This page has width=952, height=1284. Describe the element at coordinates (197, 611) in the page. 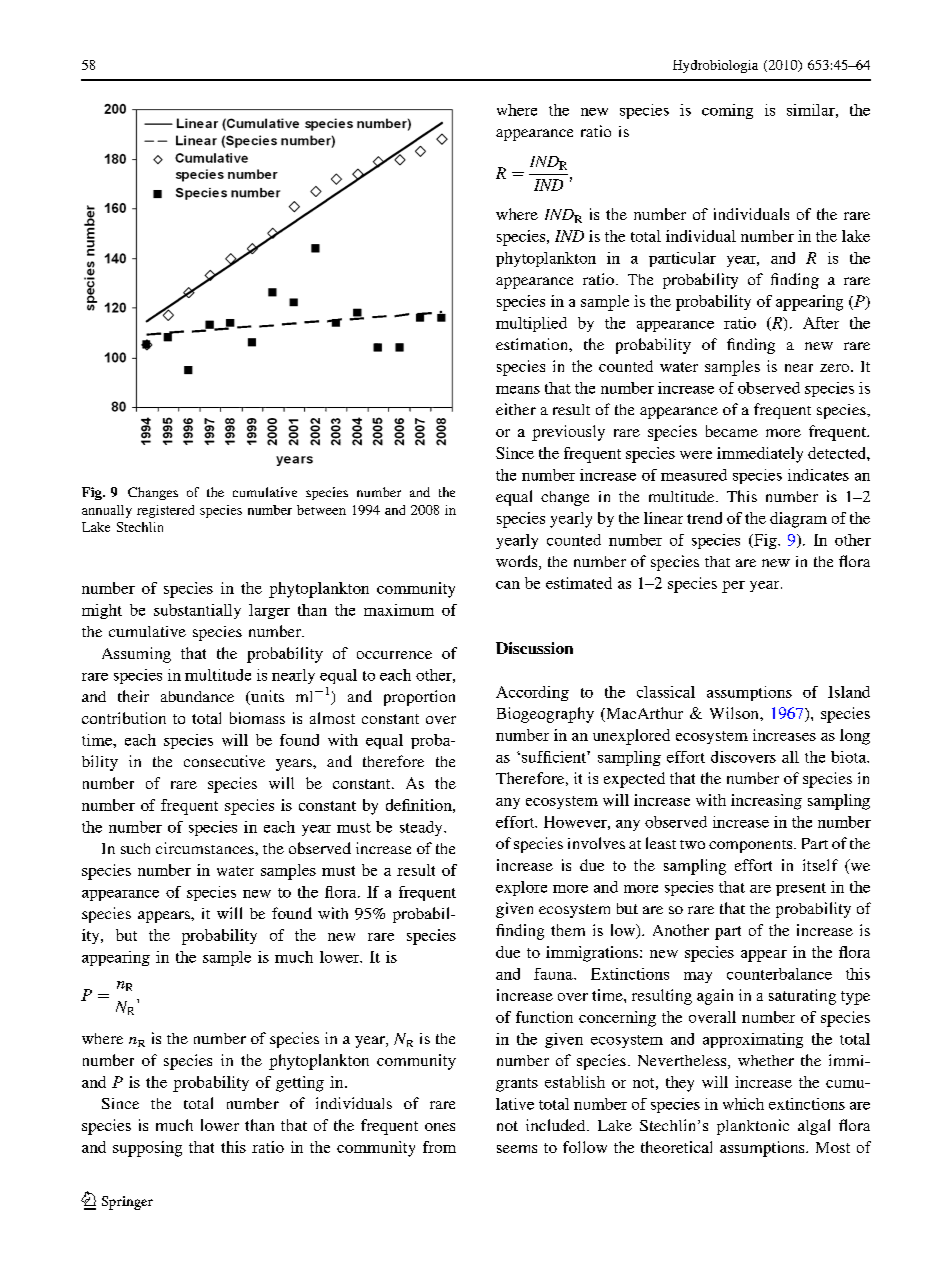

I see `substantially` at that location.
